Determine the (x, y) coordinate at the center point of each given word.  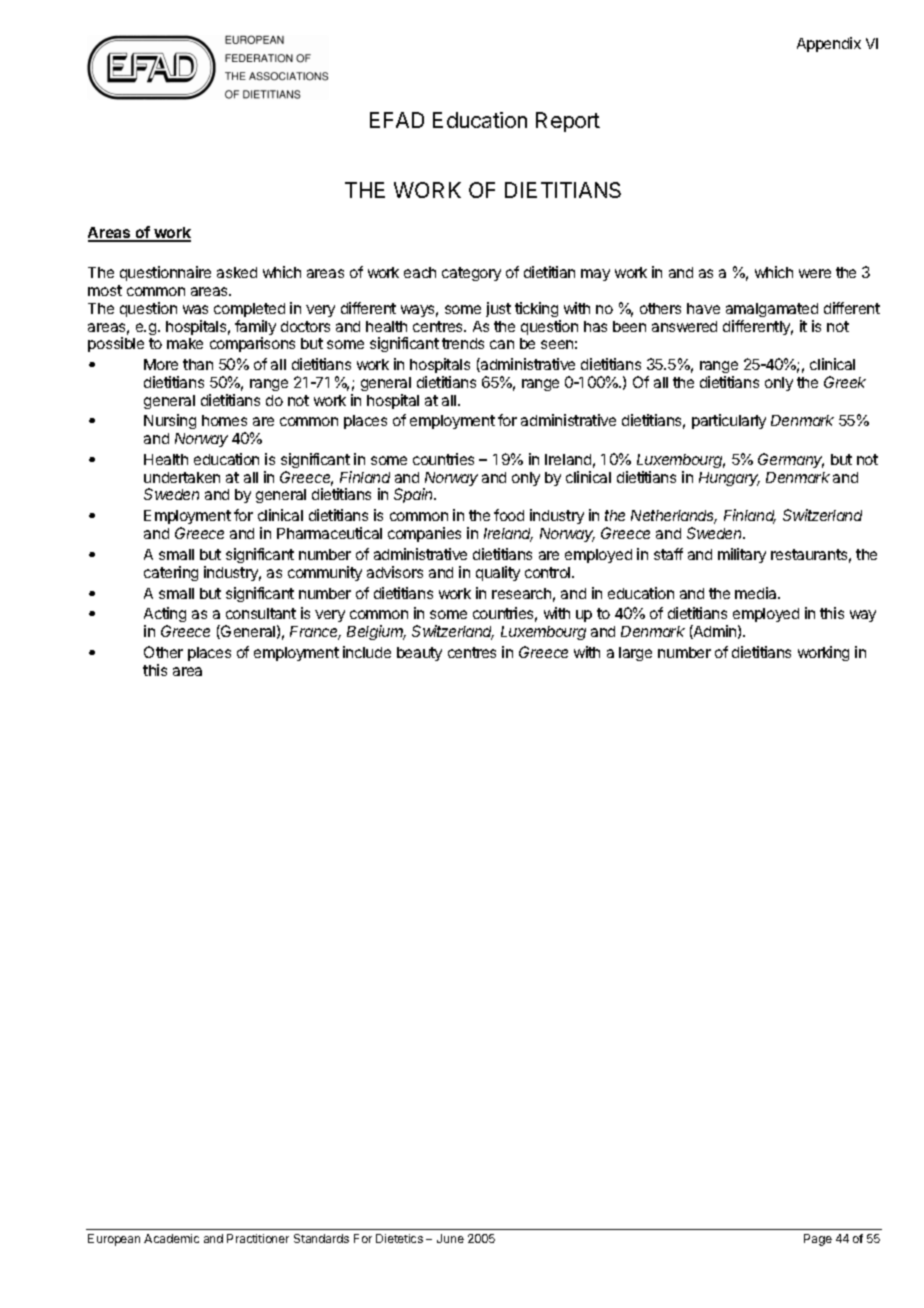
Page (818, 1240)
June (450, 1238)
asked (237, 272)
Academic (171, 1238)
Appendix (829, 44)
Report (568, 122)
